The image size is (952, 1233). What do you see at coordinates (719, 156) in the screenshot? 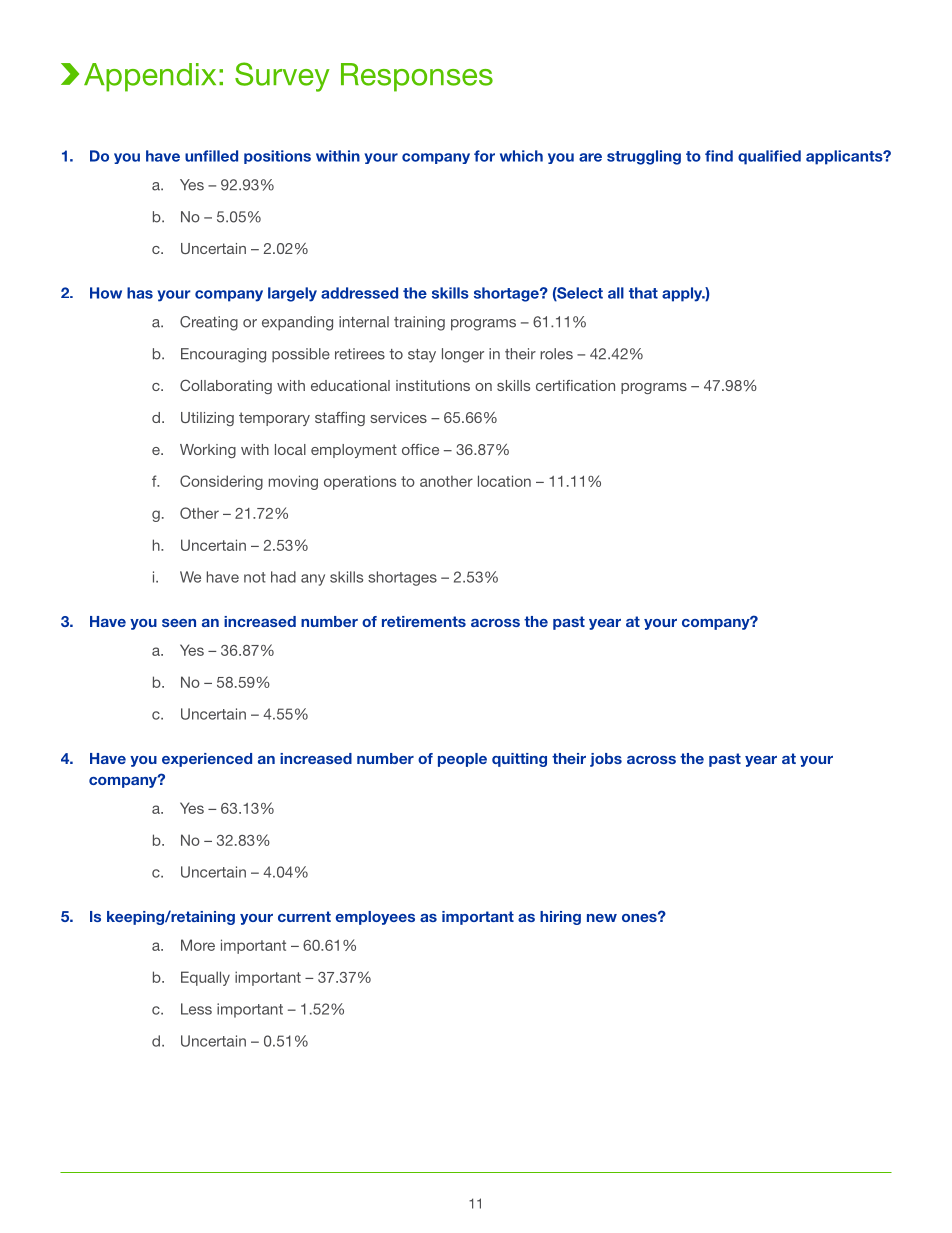
I see `find` at bounding box center [719, 156].
